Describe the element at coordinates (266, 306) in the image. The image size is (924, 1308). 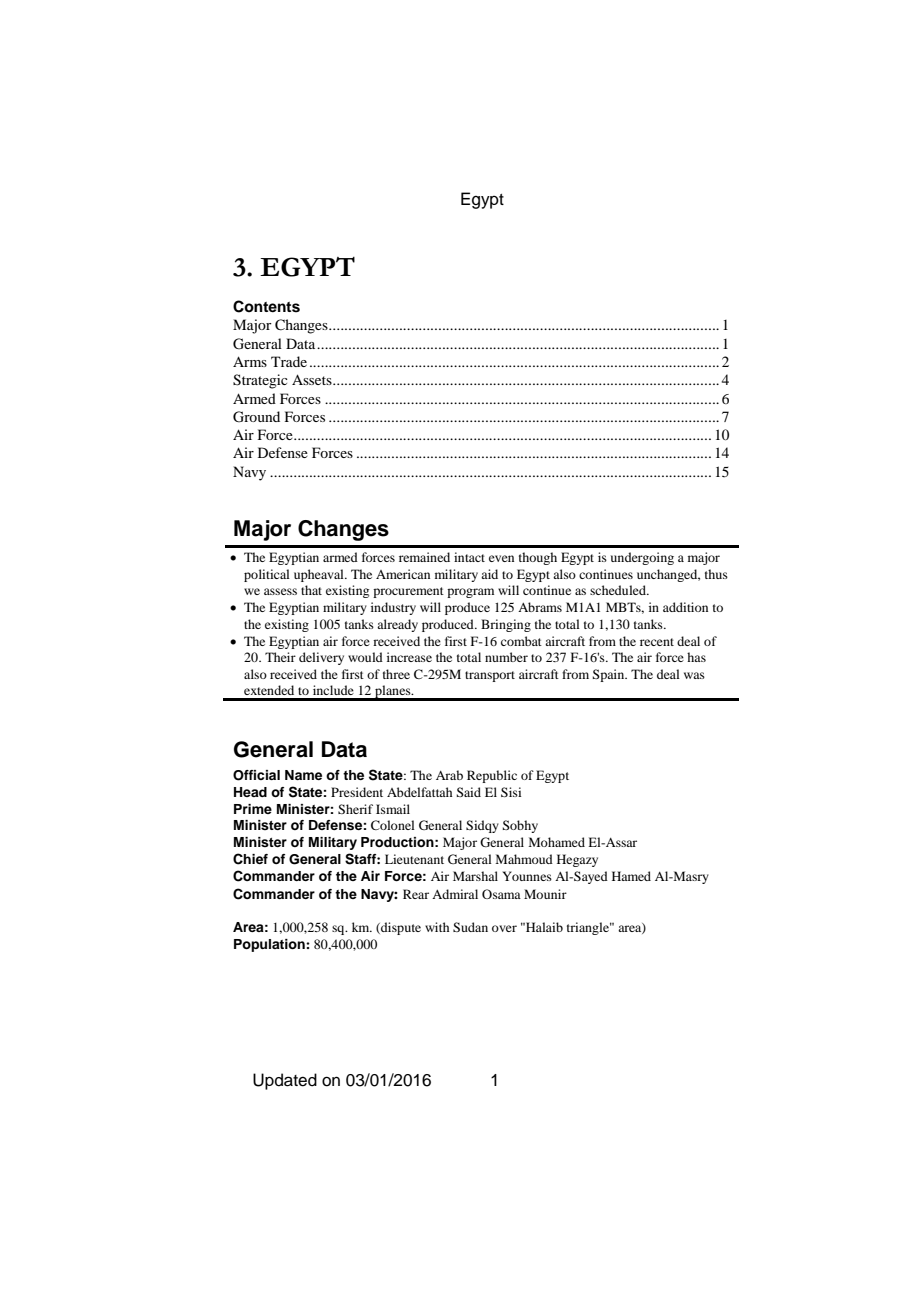
I see `Contents` at that location.
